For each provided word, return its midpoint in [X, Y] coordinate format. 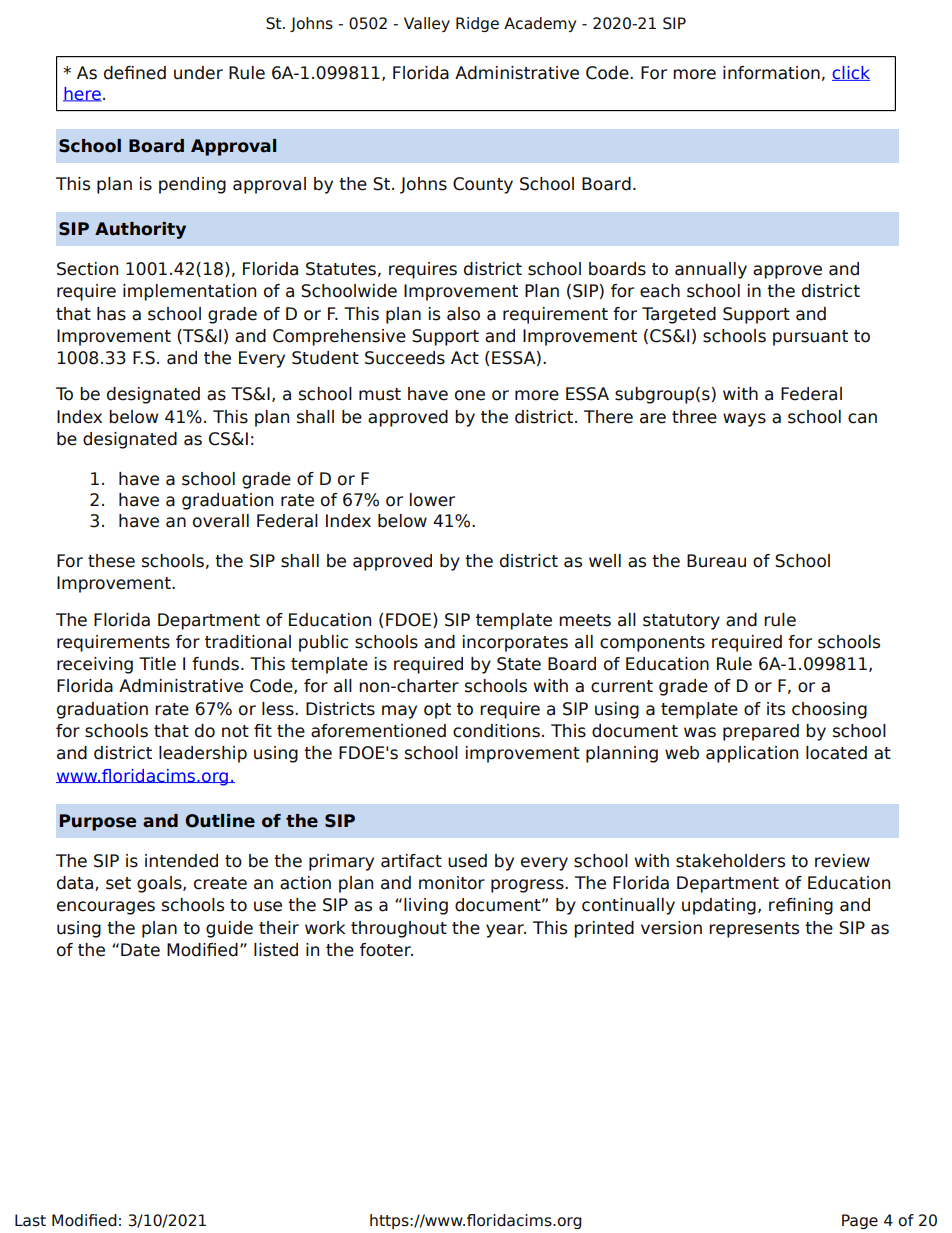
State [519, 664]
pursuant [810, 338]
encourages [106, 908]
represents [754, 930]
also [463, 314]
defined [135, 73]
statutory [681, 622]
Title [157, 664]
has [111, 314]
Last [30, 1220]
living [426, 906]
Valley [427, 24]
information [771, 73]
